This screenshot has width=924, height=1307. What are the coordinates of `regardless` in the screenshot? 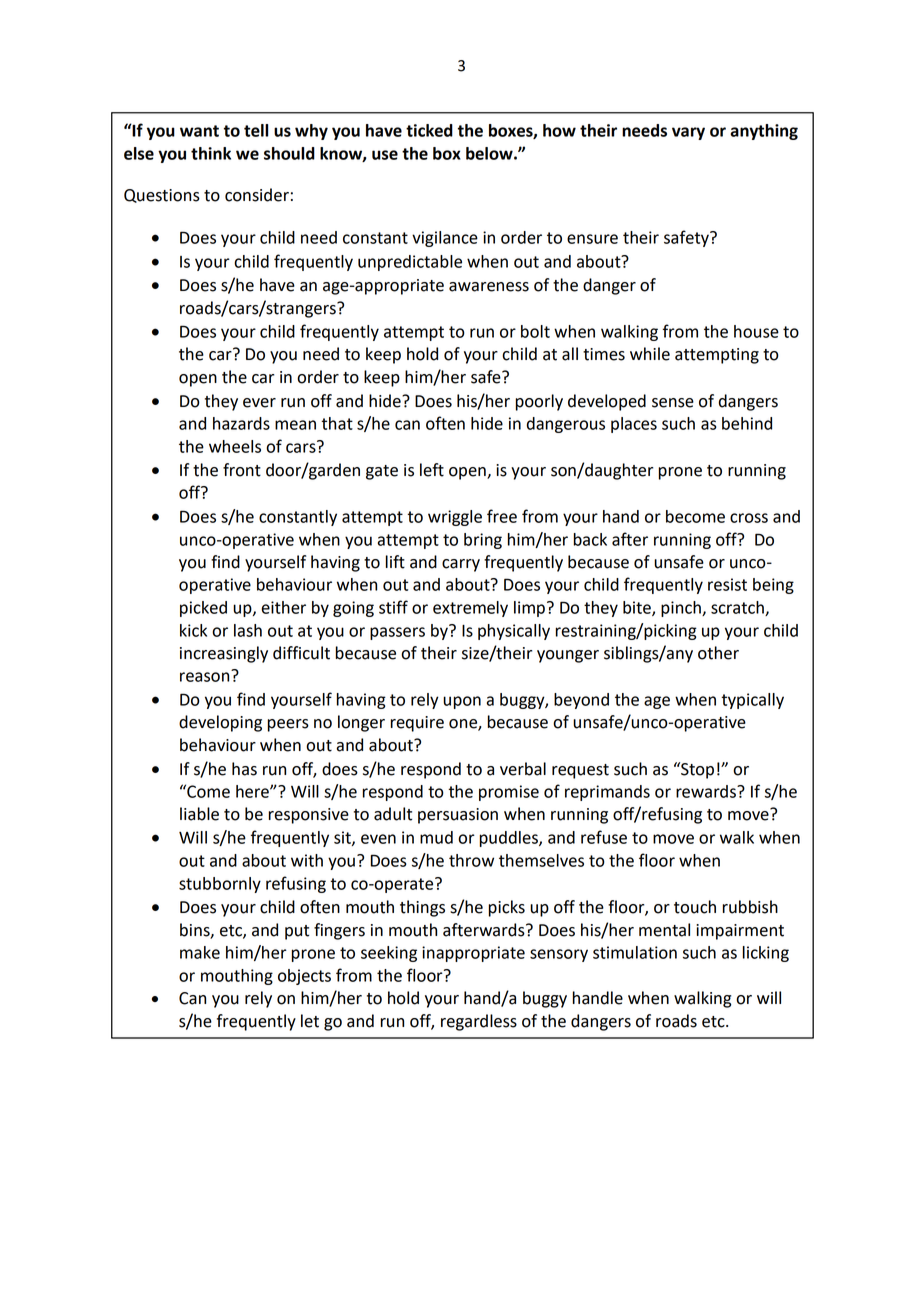 It's located at (479, 1022).
